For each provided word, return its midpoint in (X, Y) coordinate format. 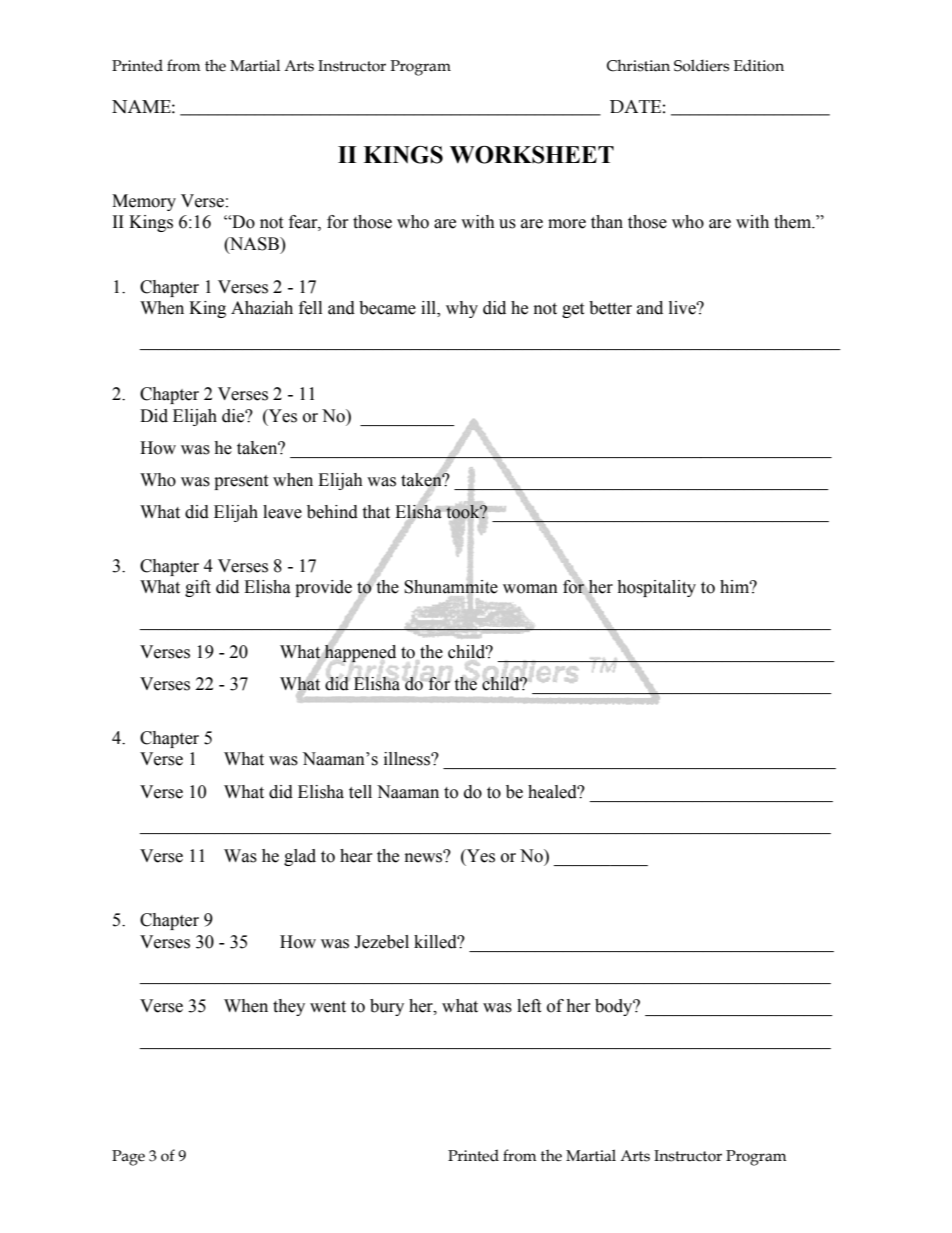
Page (128, 1158)
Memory (144, 202)
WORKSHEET (532, 155)
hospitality (656, 588)
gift (198, 588)
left (529, 1006)
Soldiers (701, 65)
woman (530, 589)
